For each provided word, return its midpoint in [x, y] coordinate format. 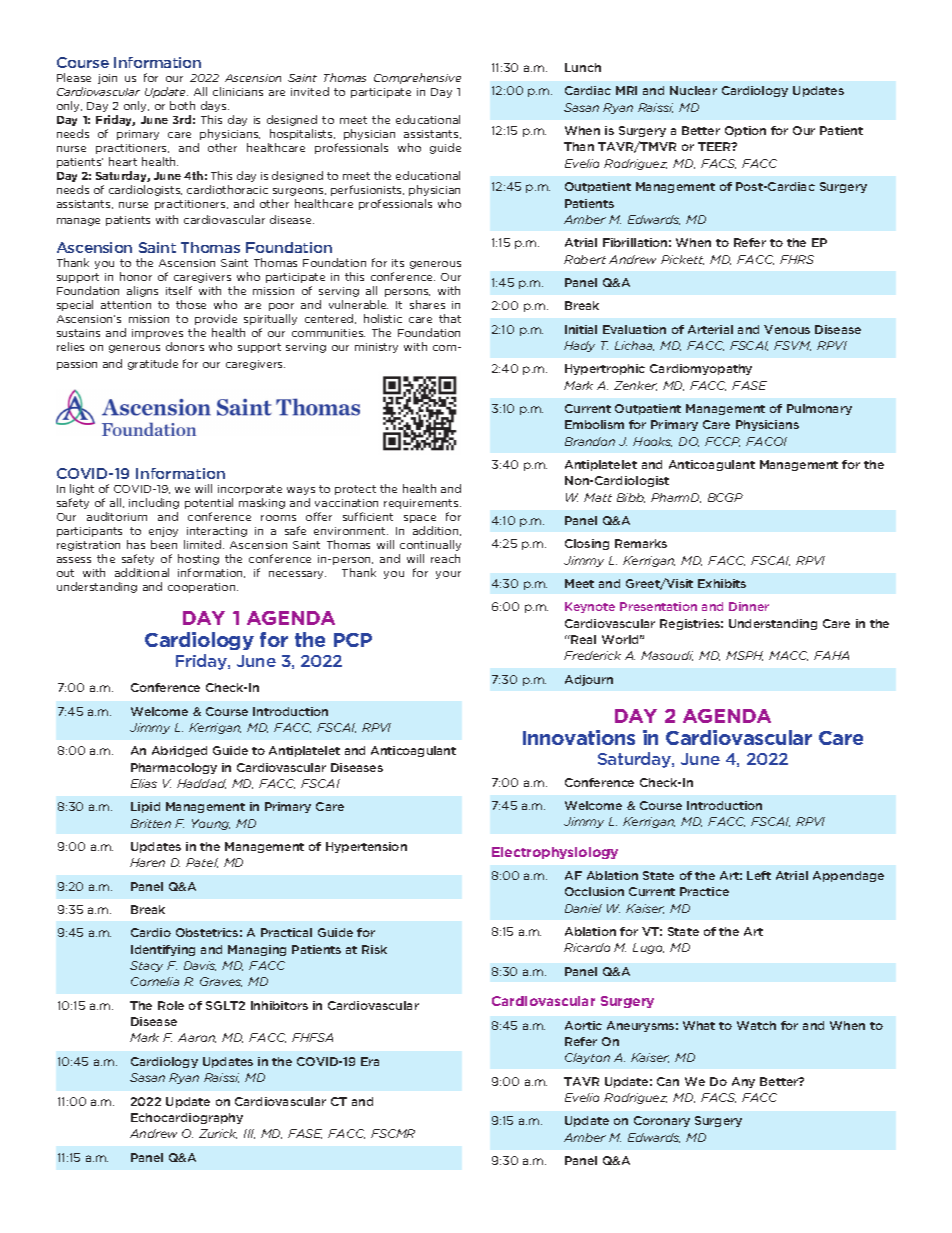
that [450, 318]
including [154, 503]
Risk [374, 949]
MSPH [744, 656]
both [182, 105]
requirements [422, 504]
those [191, 304]
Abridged [179, 751]
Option [745, 131]
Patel [202, 863]
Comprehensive [417, 78]
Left [759, 875]
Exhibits [722, 583]
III [249, 1134]
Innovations [579, 737]
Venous [787, 329]
